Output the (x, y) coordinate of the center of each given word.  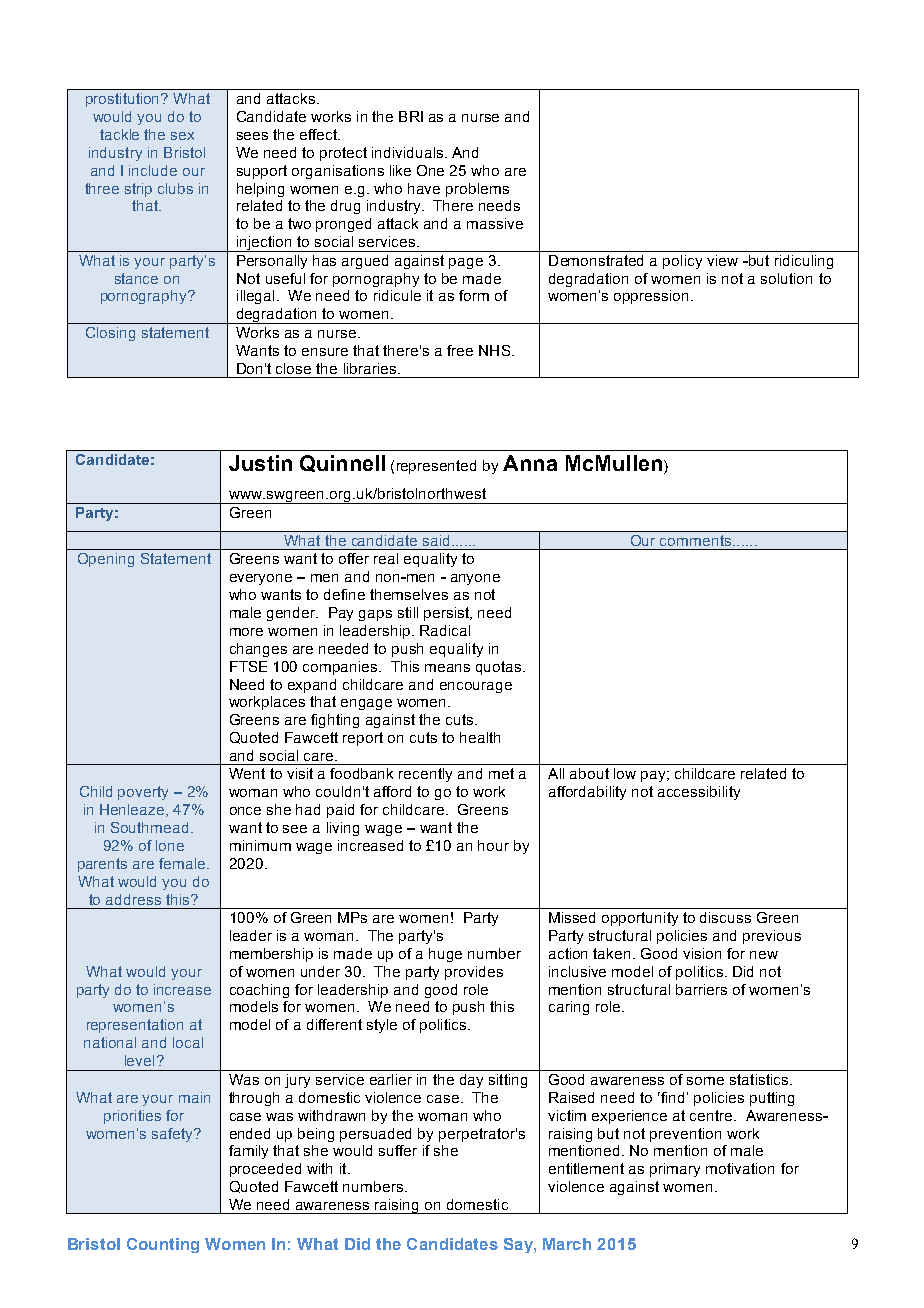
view (722, 260)
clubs (175, 188)
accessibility (699, 793)
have (424, 188)
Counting (163, 1245)
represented (436, 467)
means (447, 668)
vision (702, 953)
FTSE (248, 666)
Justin (260, 463)
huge (445, 955)
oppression (651, 297)
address (133, 899)
